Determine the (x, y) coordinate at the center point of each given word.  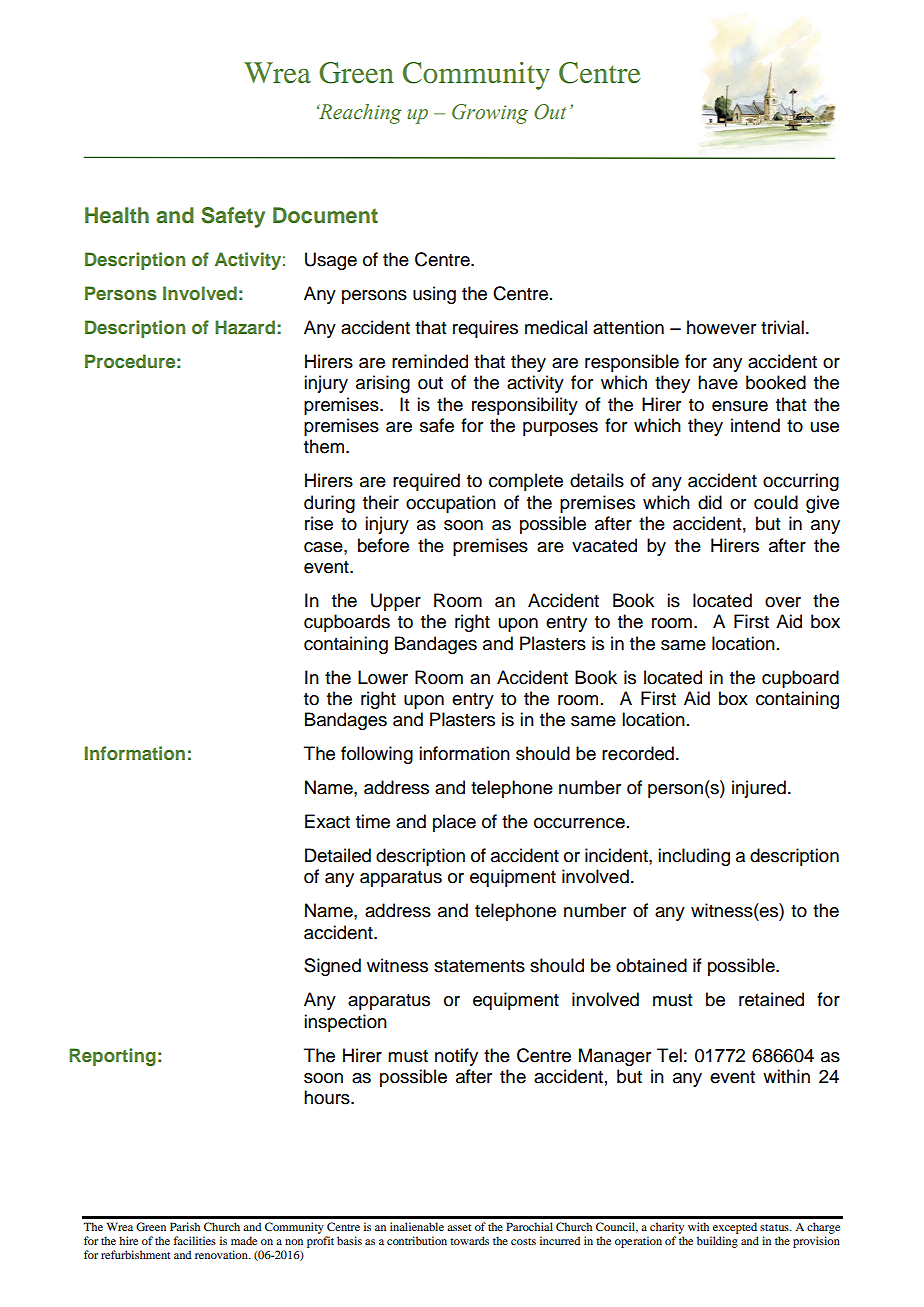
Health (117, 215)
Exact (327, 821)
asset (459, 1227)
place (454, 823)
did (710, 502)
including (694, 857)
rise (319, 523)
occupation (451, 504)
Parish (185, 1226)
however (721, 327)
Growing (490, 114)
